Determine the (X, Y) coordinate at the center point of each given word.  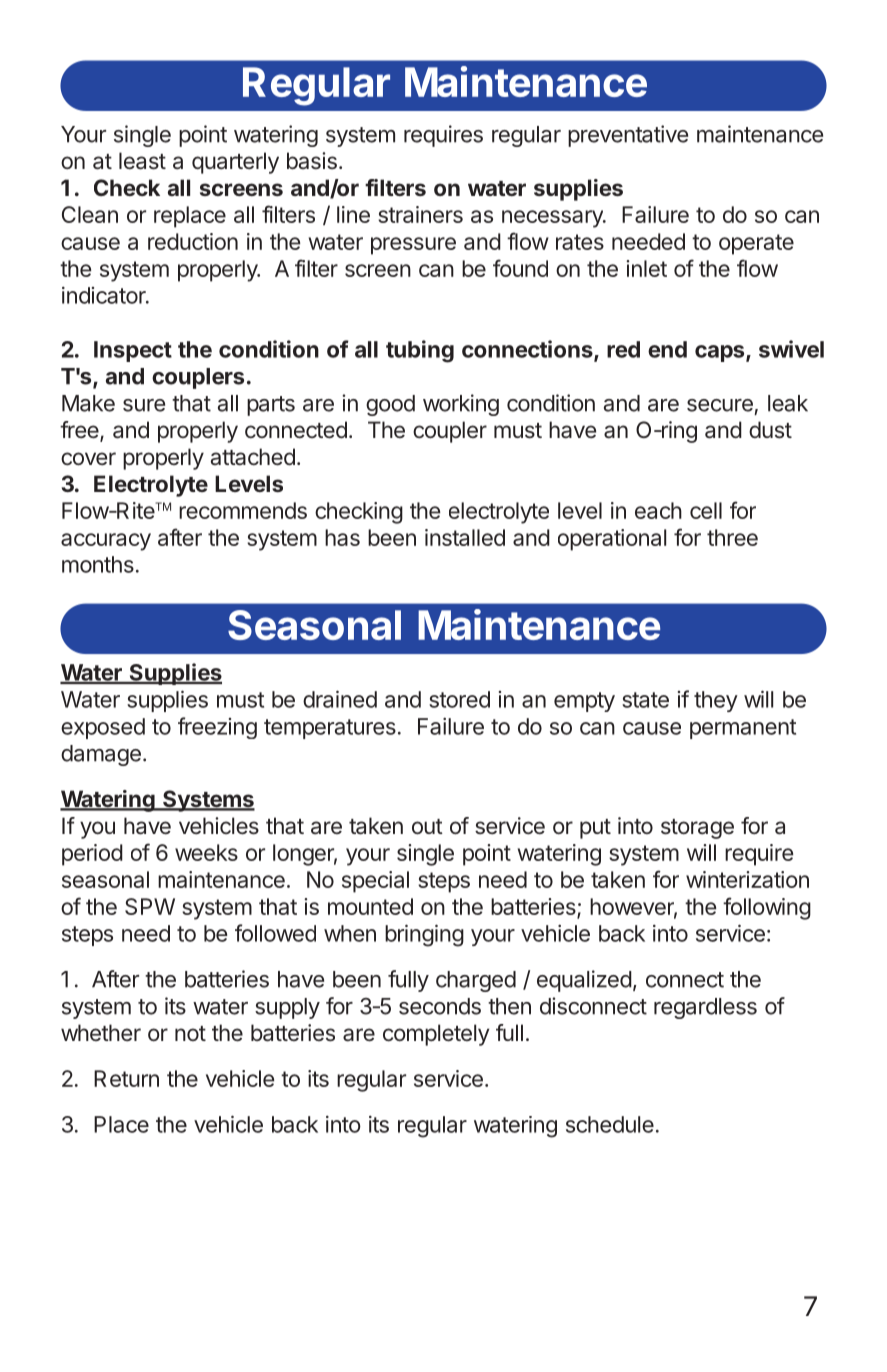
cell (706, 510)
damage (101, 755)
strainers (420, 214)
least (142, 161)
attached (253, 457)
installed (465, 537)
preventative (628, 136)
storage (697, 829)
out (427, 826)
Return (126, 1078)
